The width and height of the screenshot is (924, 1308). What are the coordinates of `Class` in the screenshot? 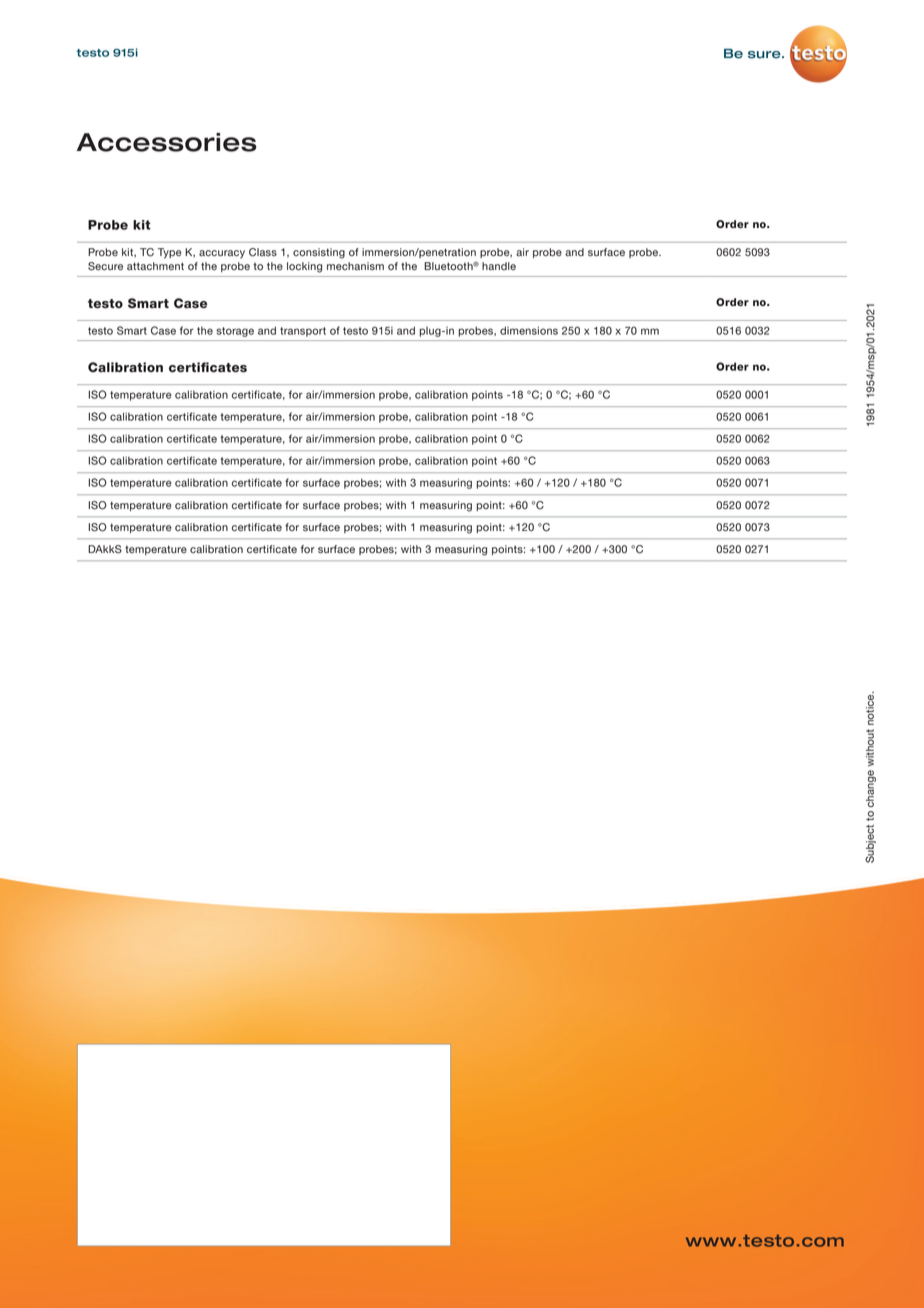 It's located at (263, 252).
